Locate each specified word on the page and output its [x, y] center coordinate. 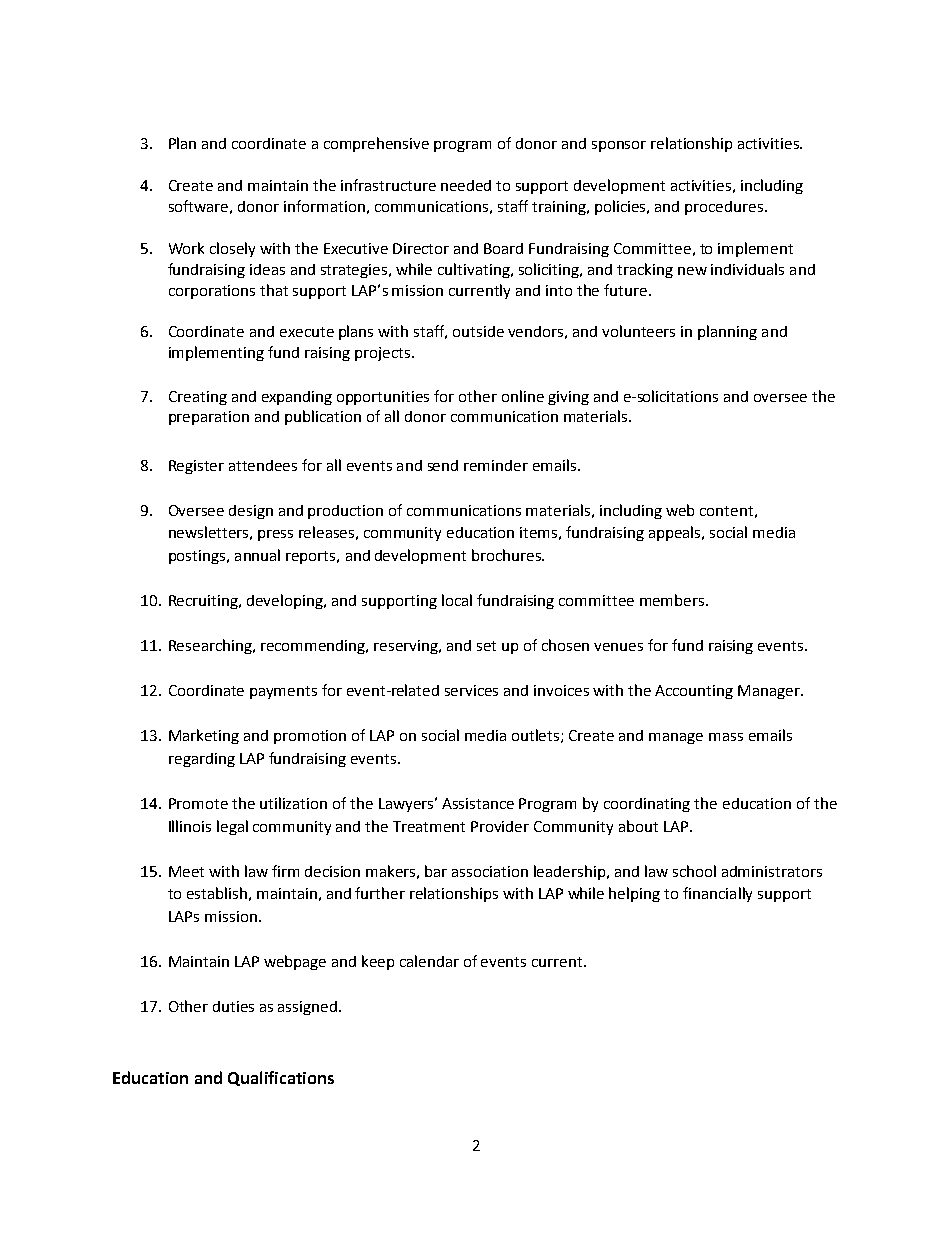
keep [378, 962]
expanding [297, 398]
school [694, 871]
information [324, 206]
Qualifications [281, 1078]
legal [232, 827]
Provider [500, 826]
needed [466, 185]
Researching [211, 646]
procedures [725, 208]
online [523, 396]
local [457, 600]
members [673, 600]
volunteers [638, 331]
